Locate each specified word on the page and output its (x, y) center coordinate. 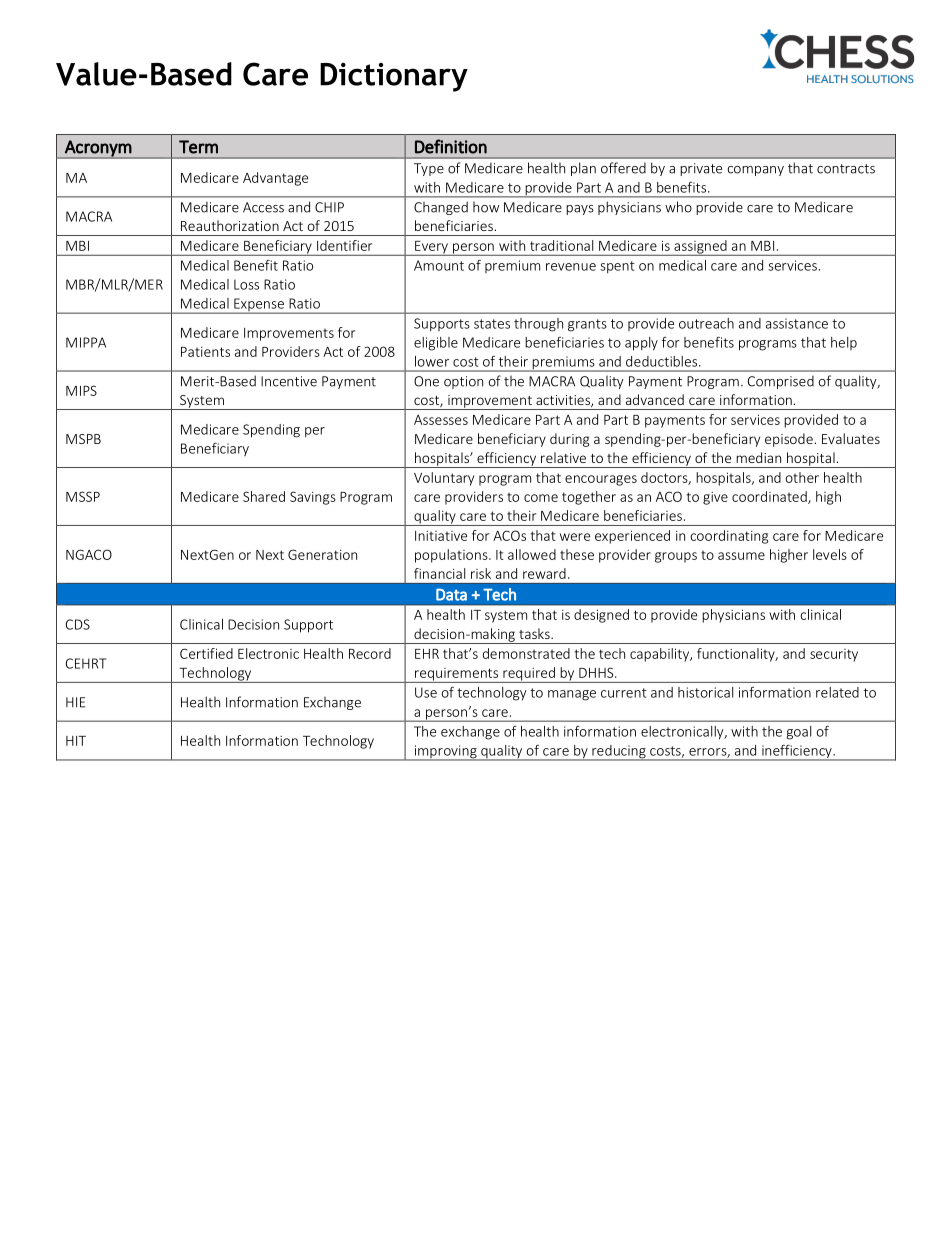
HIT (76, 741)
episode (789, 440)
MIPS (81, 390)
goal (799, 733)
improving (445, 753)
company (755, 171)
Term (198, 147)
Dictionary (394, 77)
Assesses (441, 420)
